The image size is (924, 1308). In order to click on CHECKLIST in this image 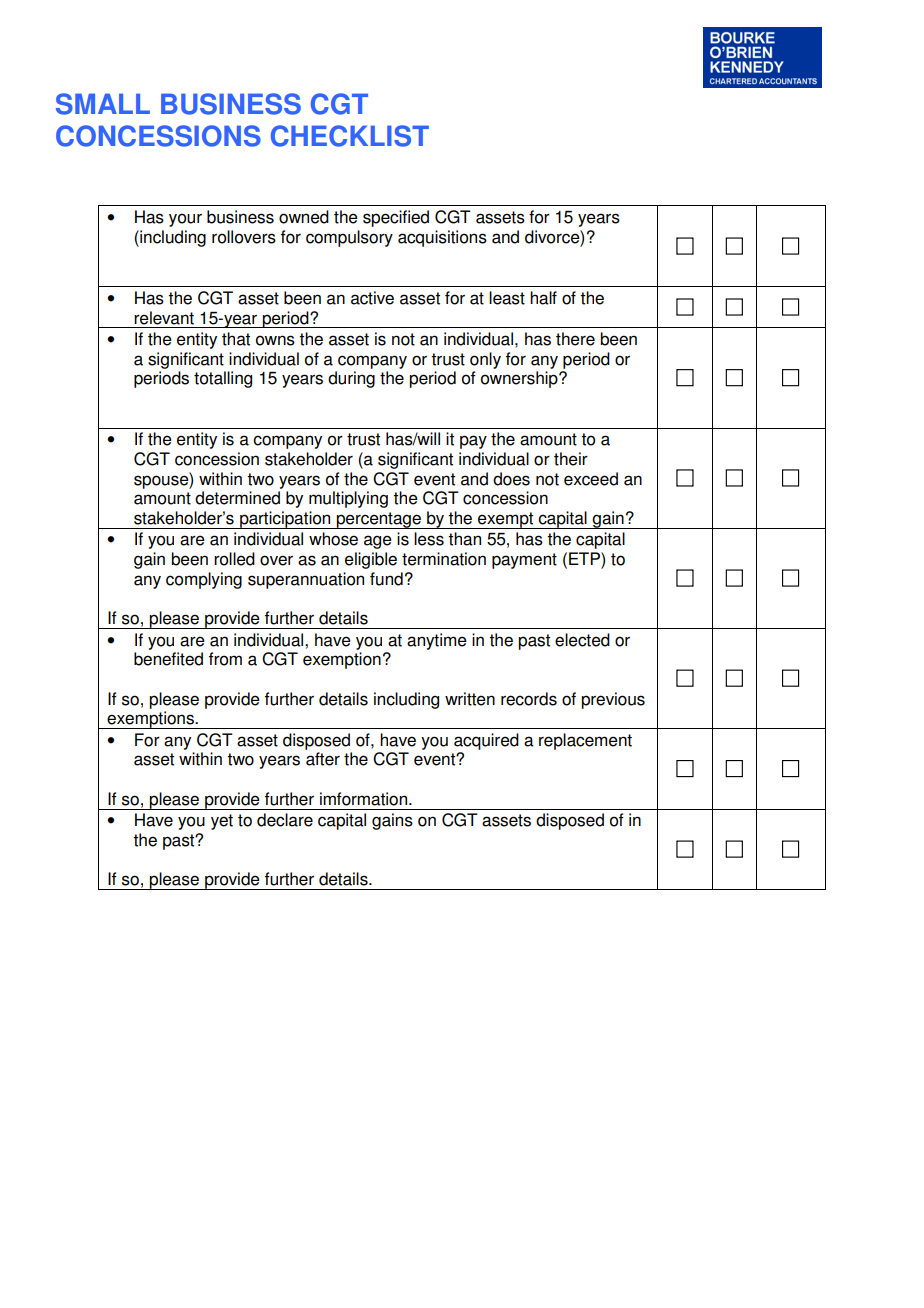, I will do `click(350, 136)`.
